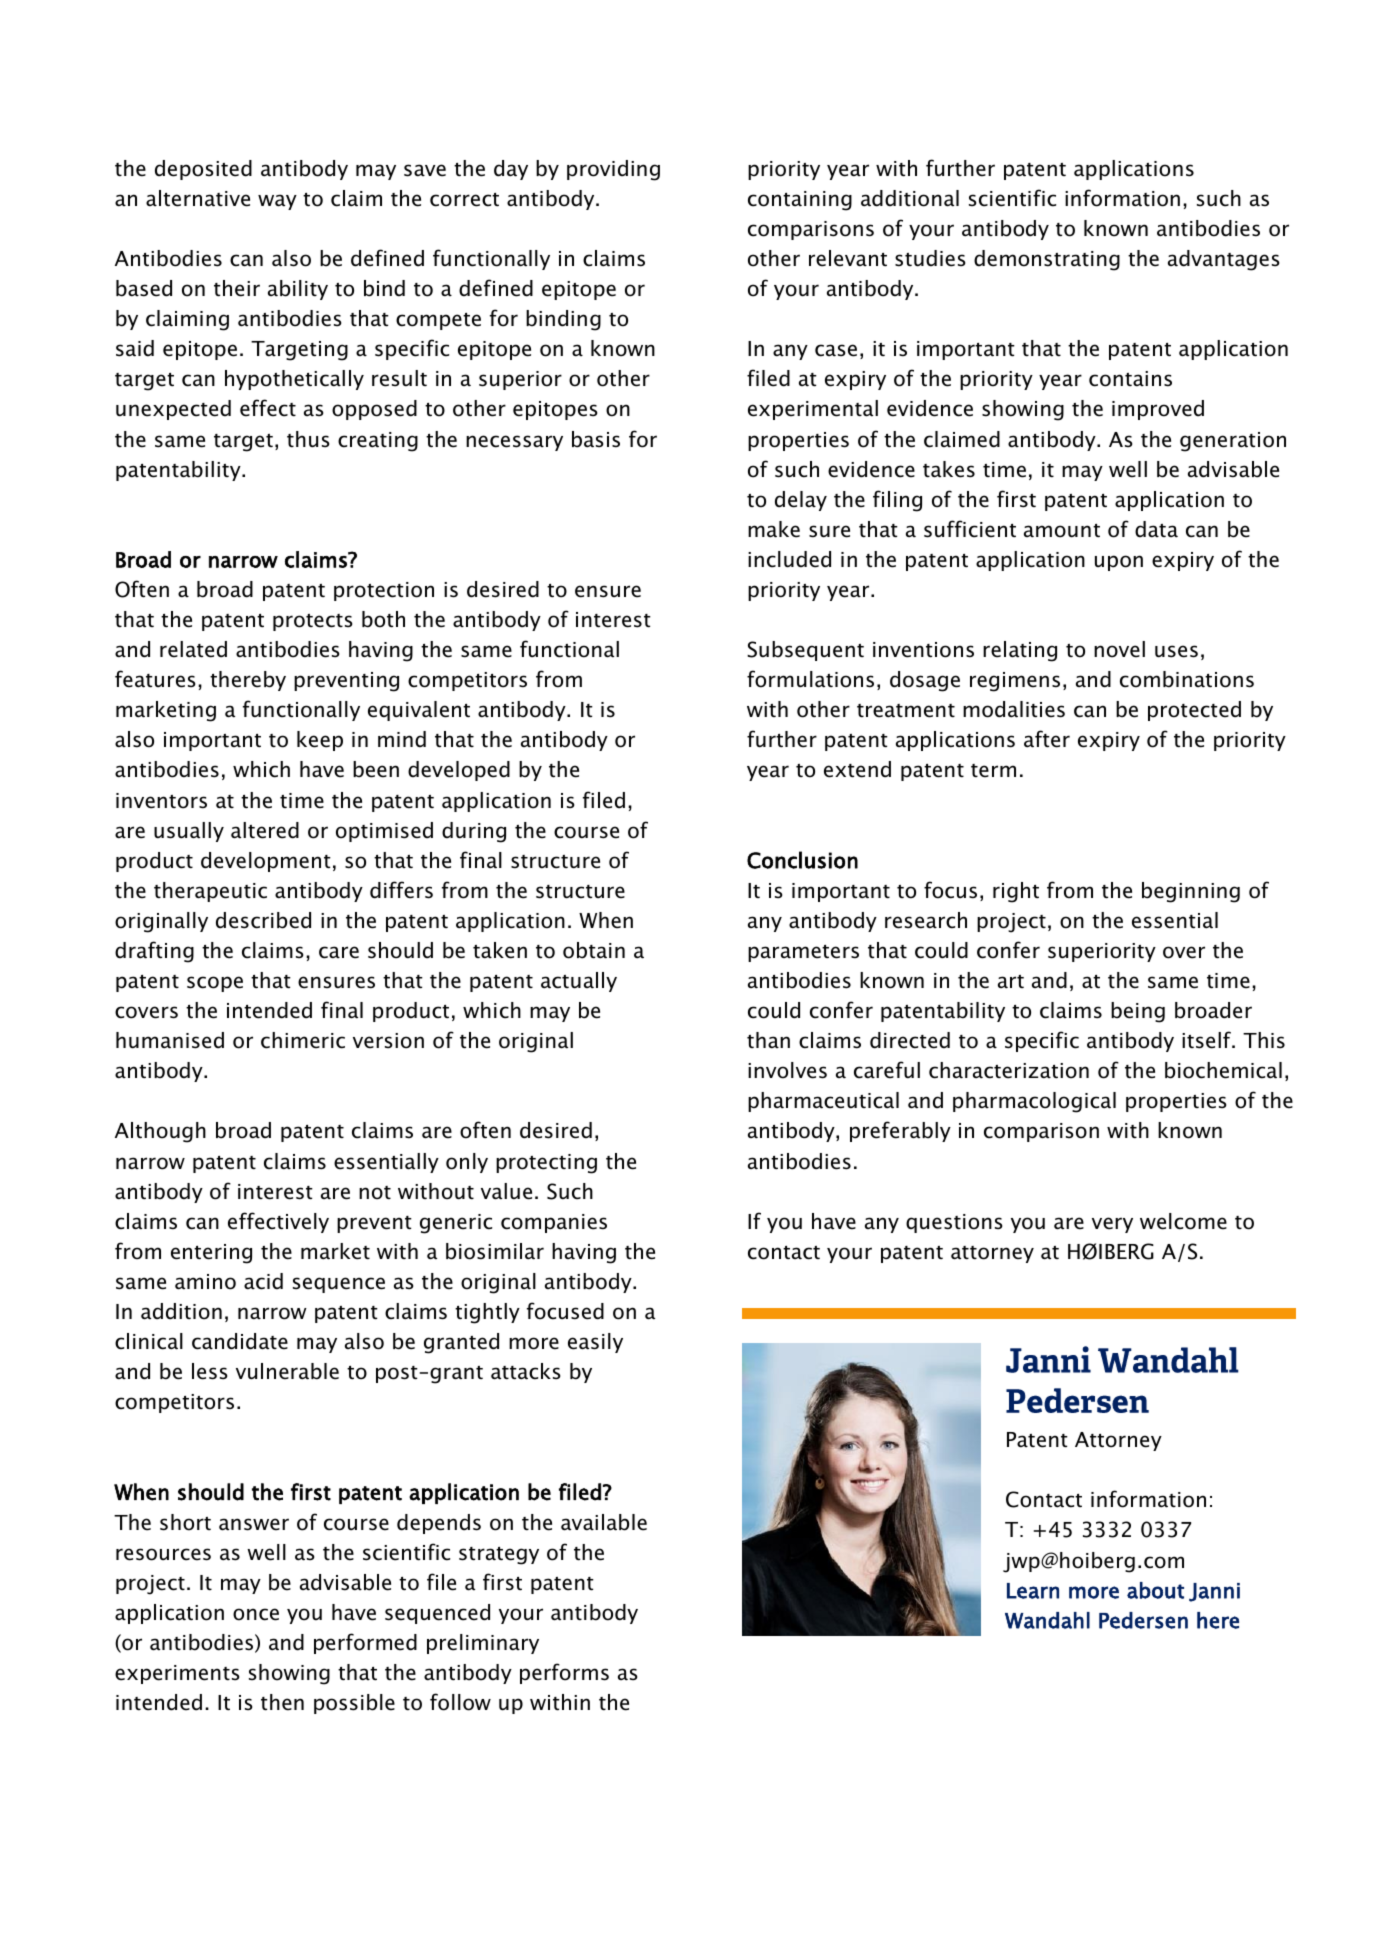 This document has height=1948, width=1377. I want to click on formulations, so click(810, 679).
